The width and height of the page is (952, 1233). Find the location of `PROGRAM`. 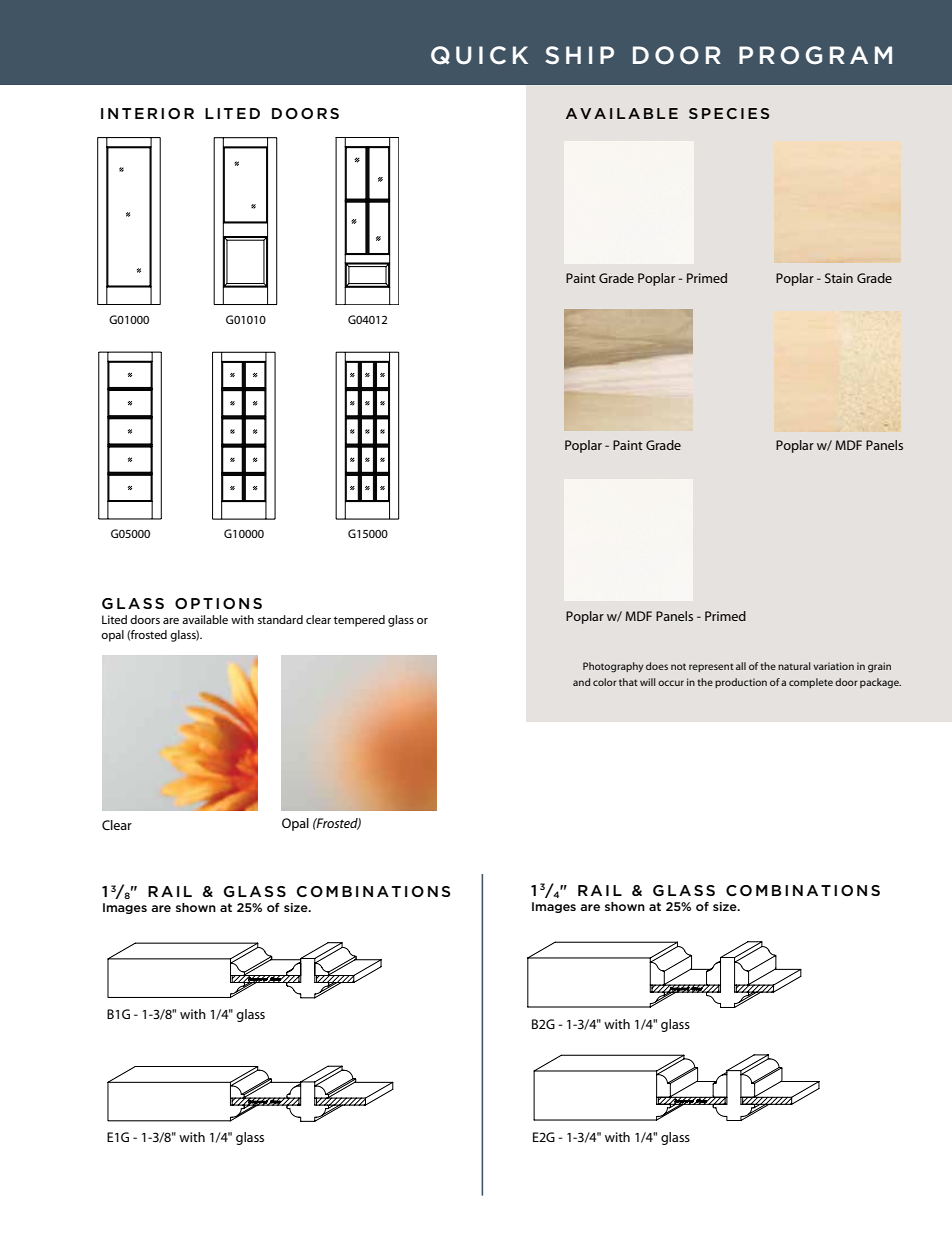

PROGRAM is located at coordinates (815, 55).
